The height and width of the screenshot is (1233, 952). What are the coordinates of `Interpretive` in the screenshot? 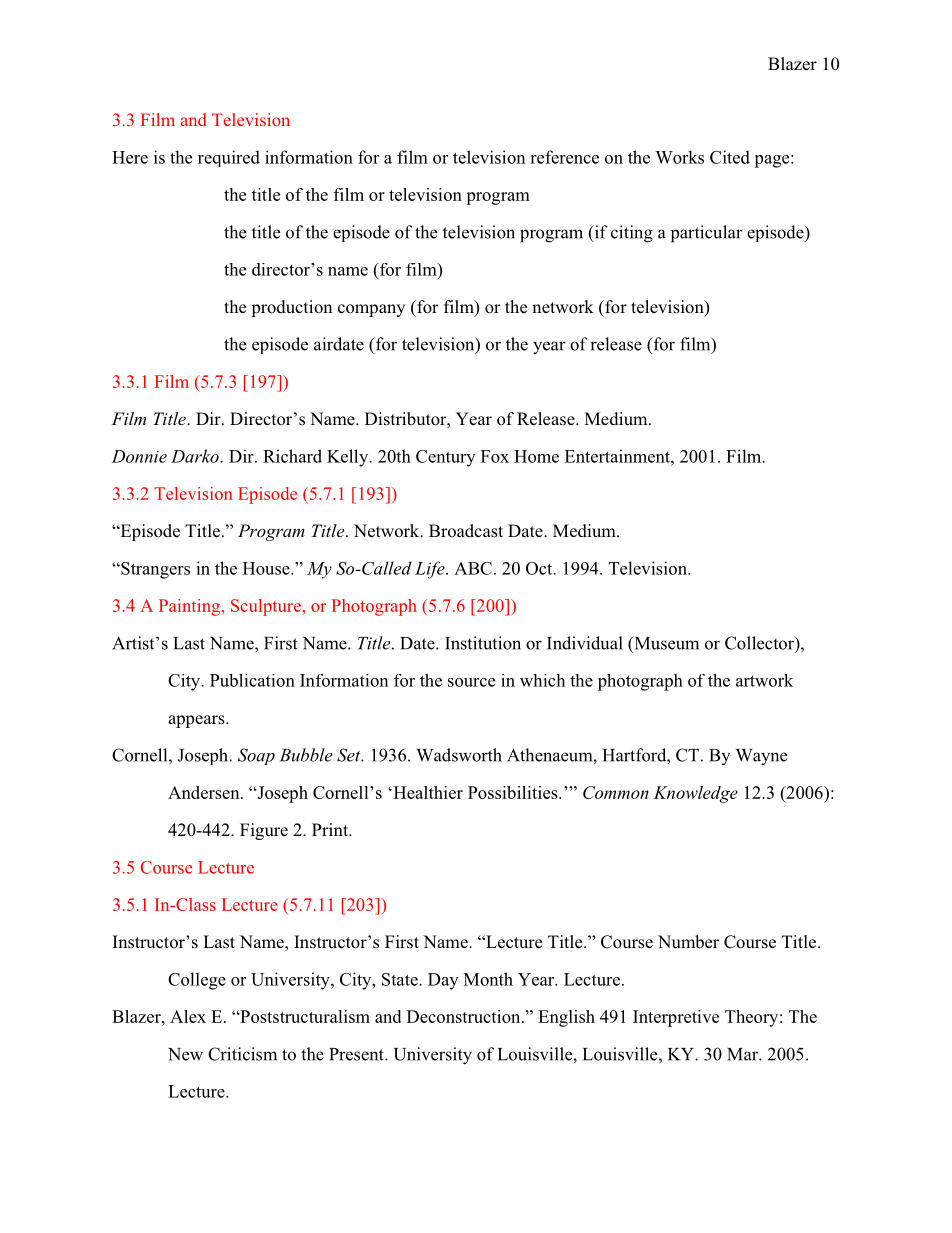 It's located at (676, 1018).
